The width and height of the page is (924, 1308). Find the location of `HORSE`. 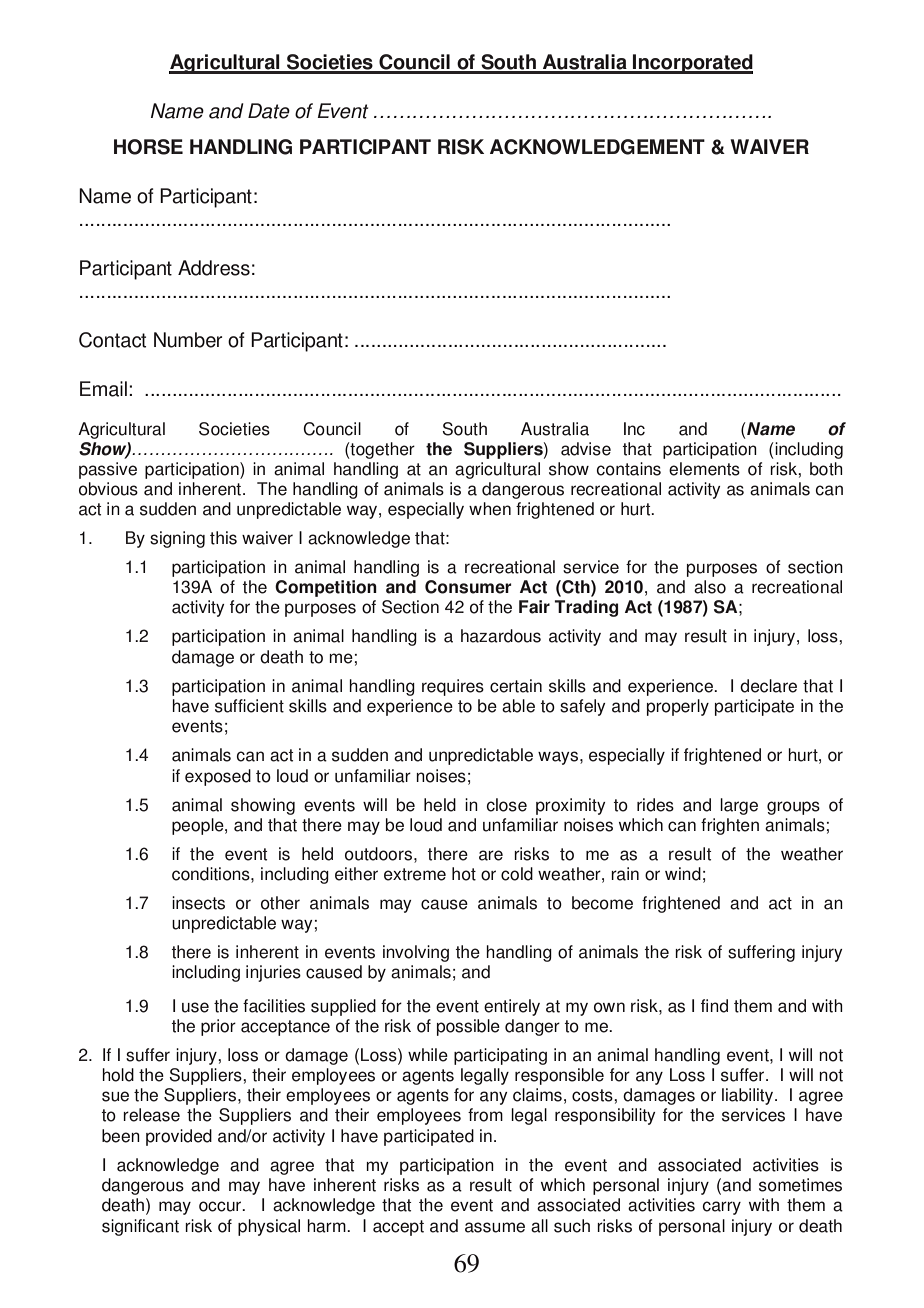

HORSE is located at coordinates (148, 147).
